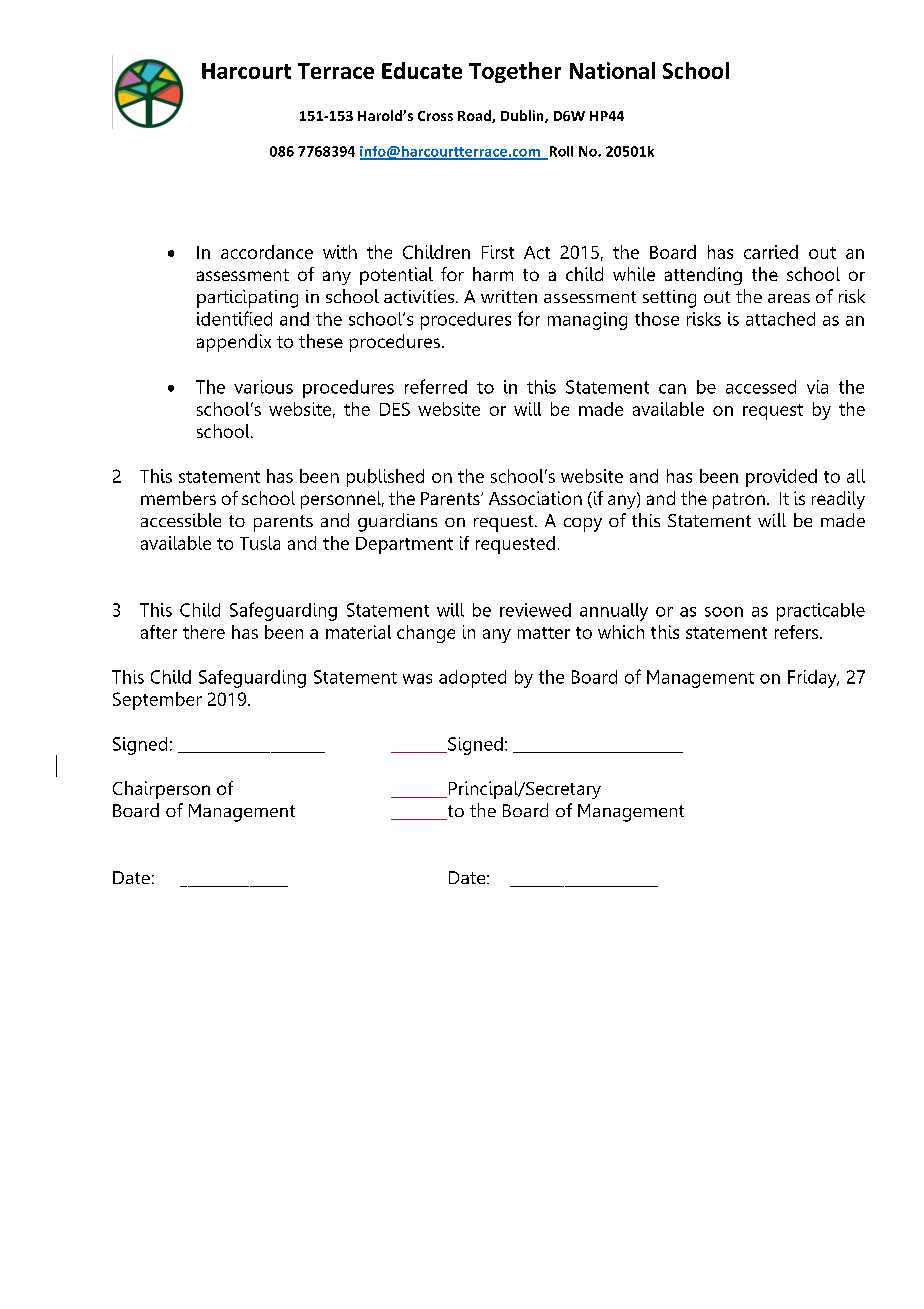 This screenshot has width=924, height=1309. I want to click on Educate, so click(422, 70).
